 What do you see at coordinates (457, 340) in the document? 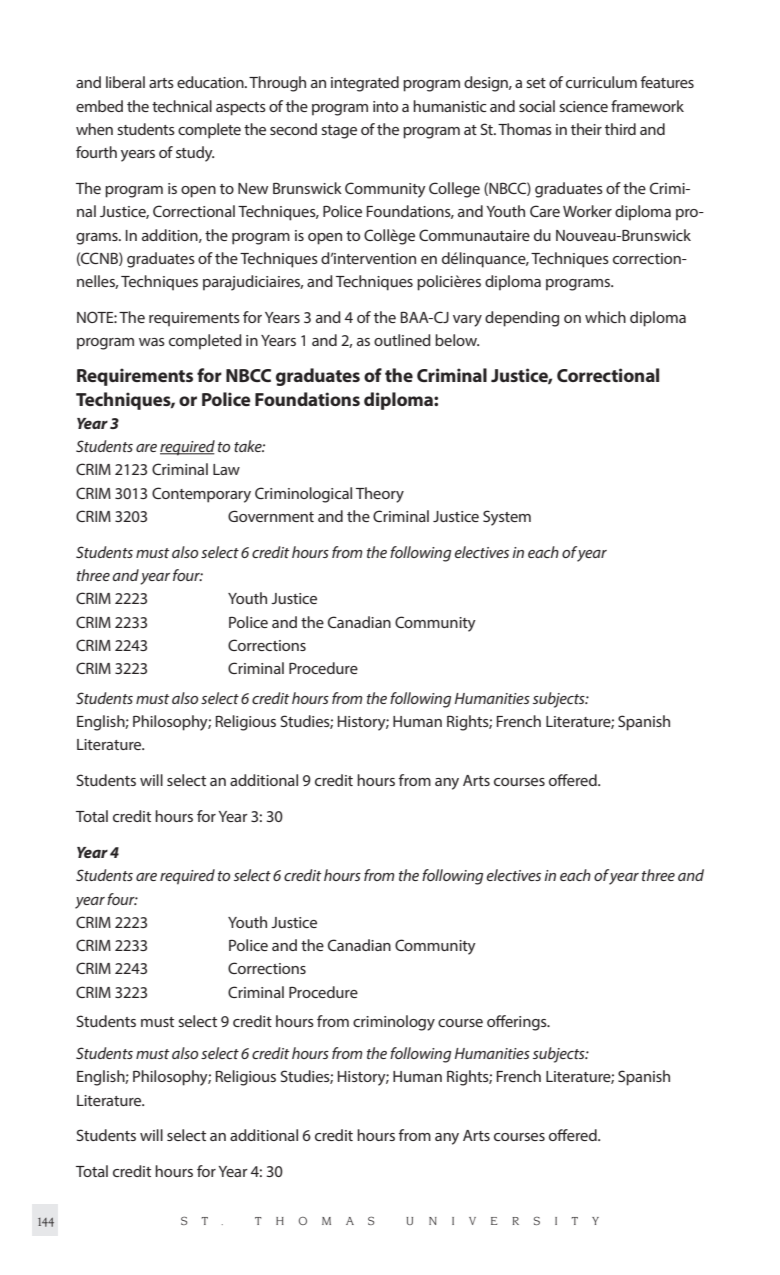
I see `below` at bounding box center [457, 340].
